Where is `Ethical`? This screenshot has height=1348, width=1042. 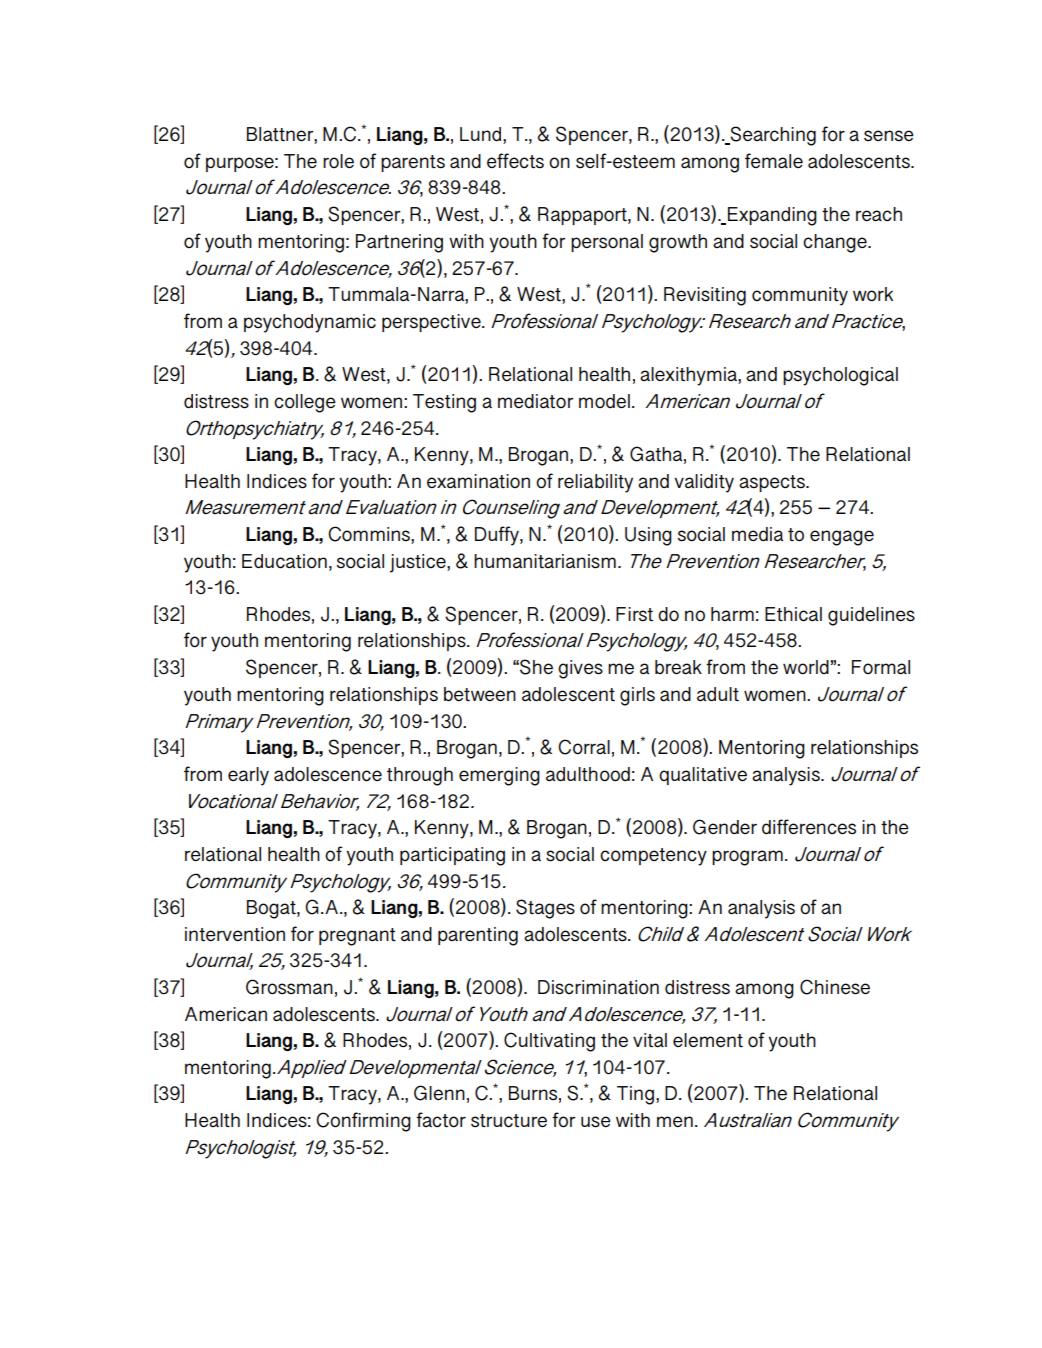 Ethical is located at coordinates (793, 614).
